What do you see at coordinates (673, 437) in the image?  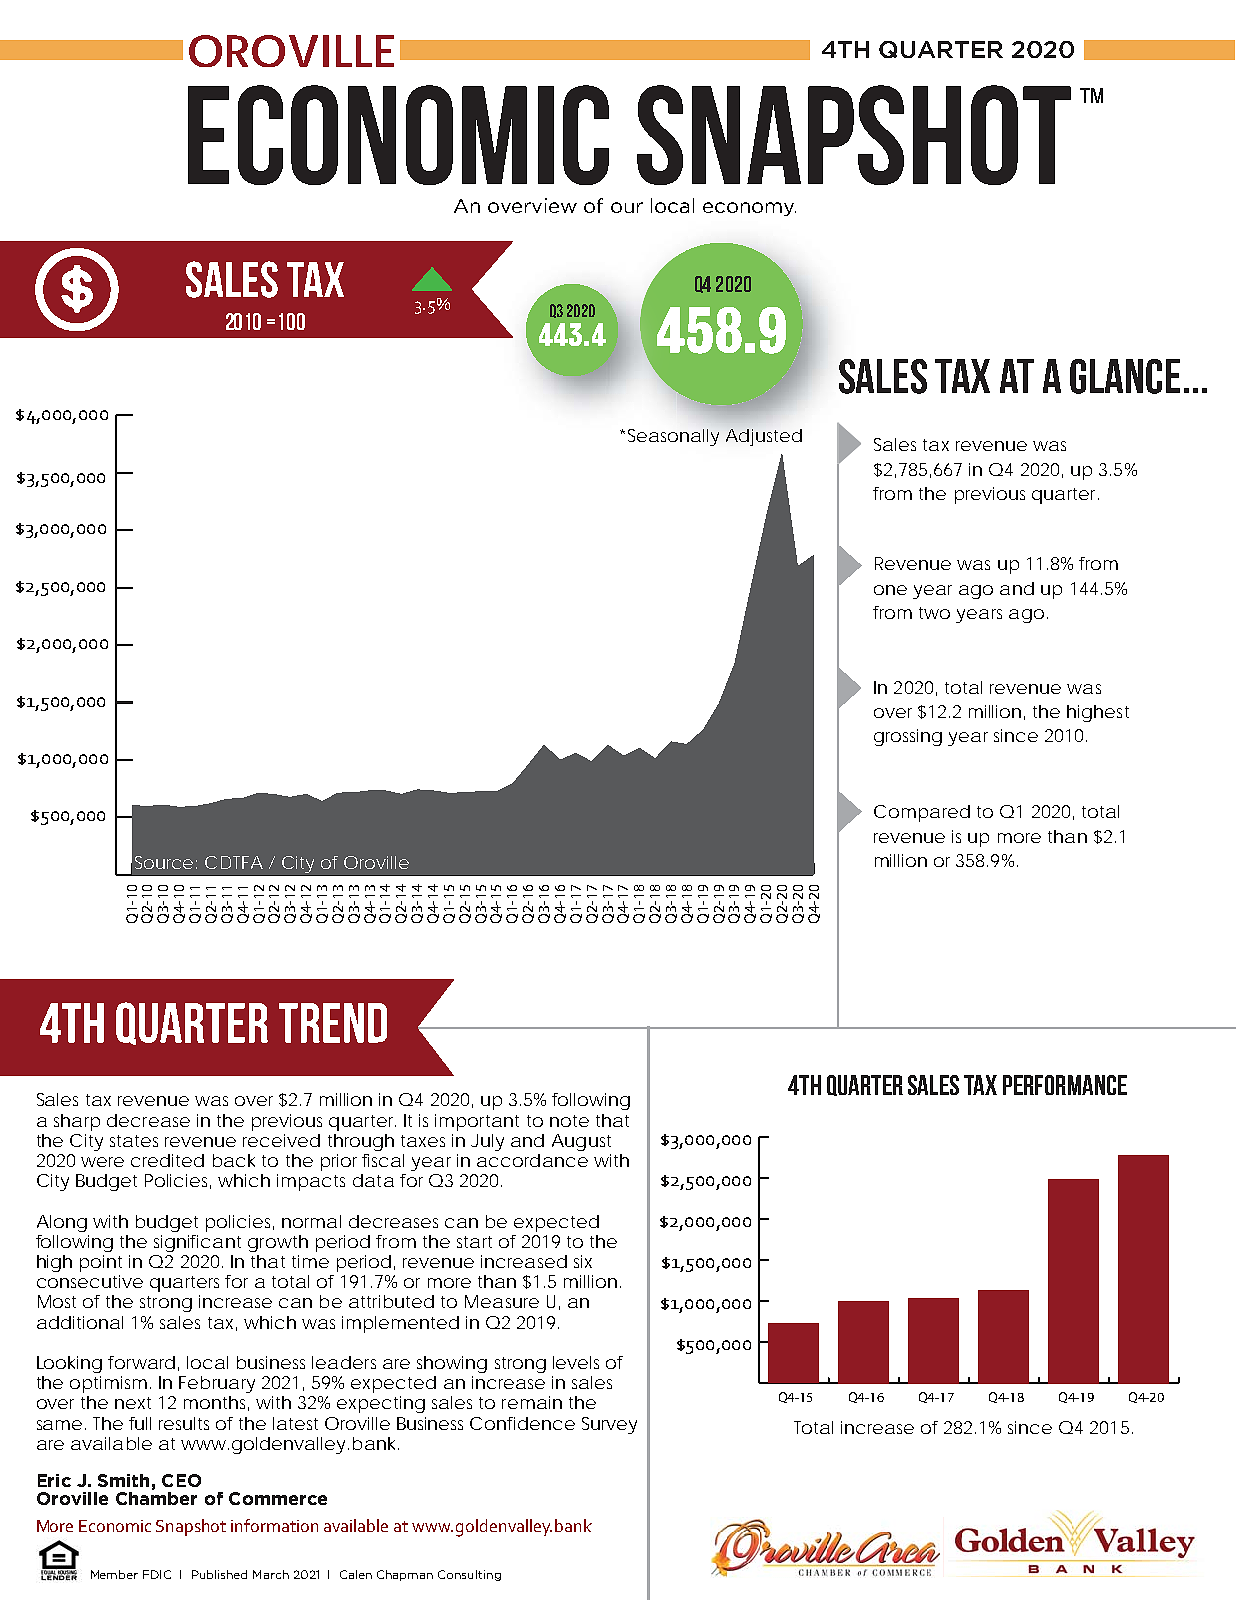 I see `Seasonally` at bounding box center [673, 437].
